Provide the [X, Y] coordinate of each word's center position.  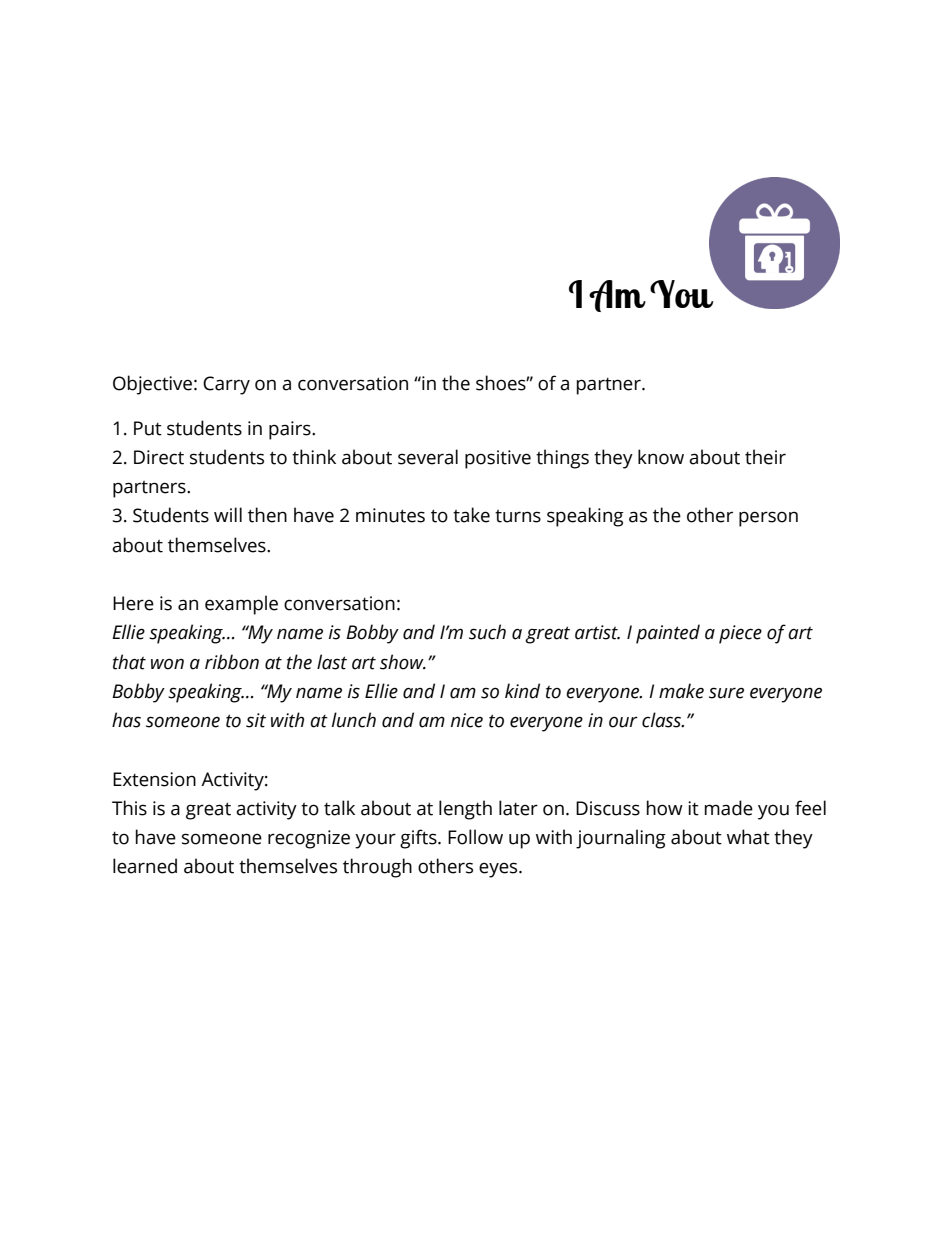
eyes [499, 870]
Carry [226, 385]
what [748, 837]
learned [145, 866]
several [428, 457]
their [765, 457]
